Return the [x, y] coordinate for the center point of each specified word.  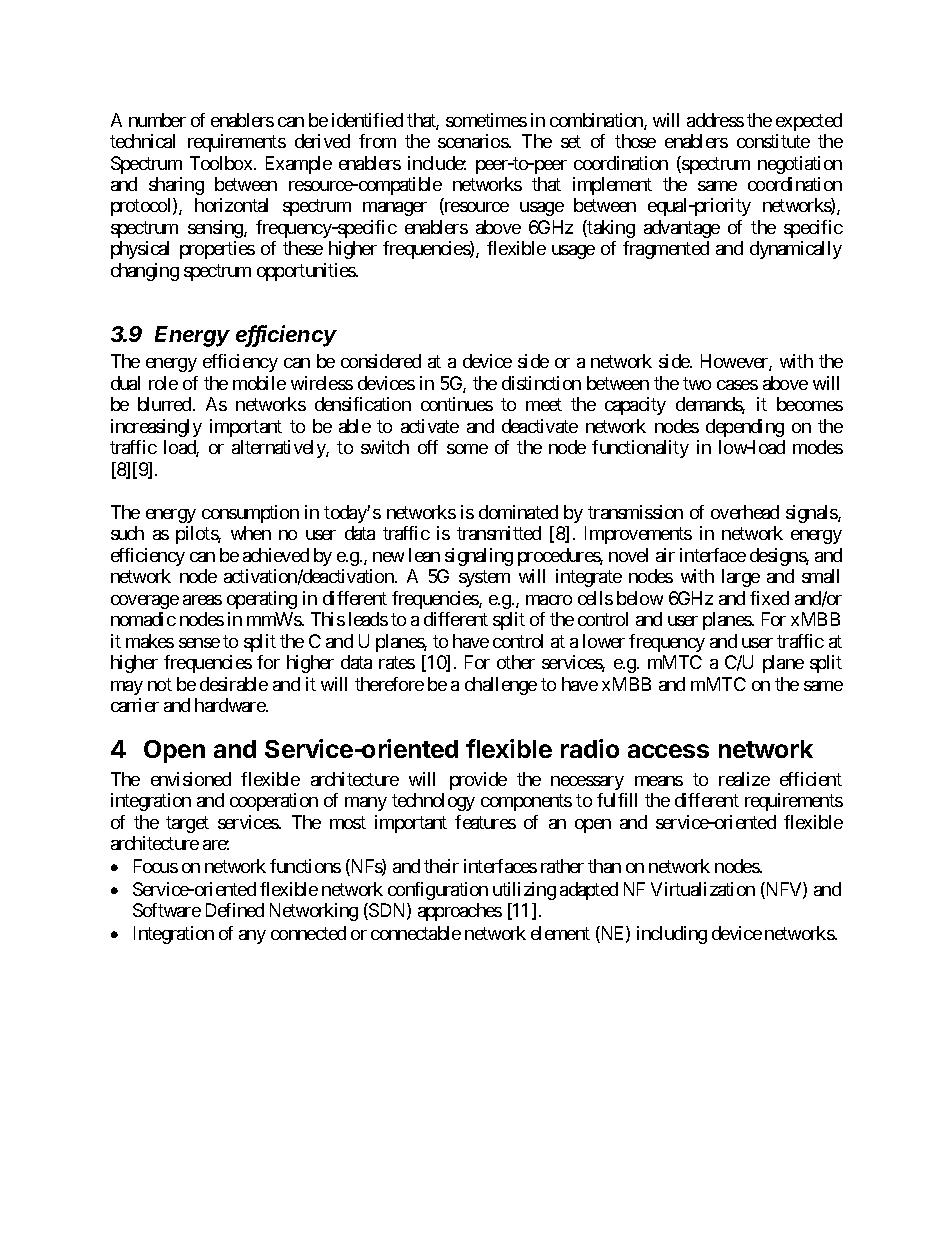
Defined [235, 910]
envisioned [191, 779]
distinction [541, 383]
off [428, 447]
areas [202, 600]
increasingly [156, 428]
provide [478, 781]
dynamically [796, 250]
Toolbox [221, 163]
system [484, 578]
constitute [773, 141]
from [377, 141]
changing [145, 272]
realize [744, 779]
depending [745, 428]
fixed [769, 598]
